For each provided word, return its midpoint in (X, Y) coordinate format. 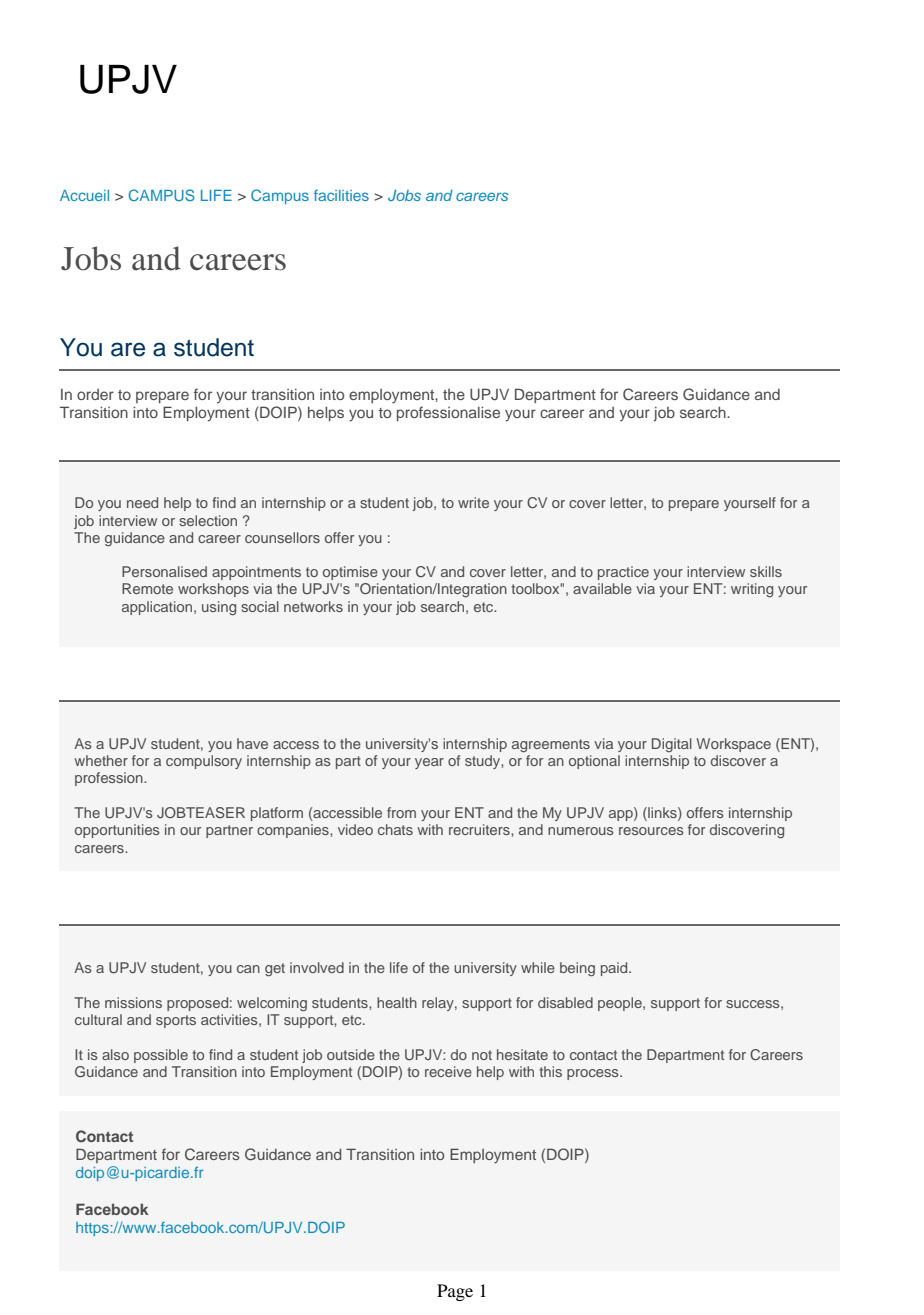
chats (395, 829)
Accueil (84, 195)
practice (623, 573)
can (248, 969)
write (473, 502)
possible (161, 1056)
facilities (341, 195)
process (594, 1074)
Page (455, 1292)
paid (615, 969)
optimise (350, 573)
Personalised (164, 571)
